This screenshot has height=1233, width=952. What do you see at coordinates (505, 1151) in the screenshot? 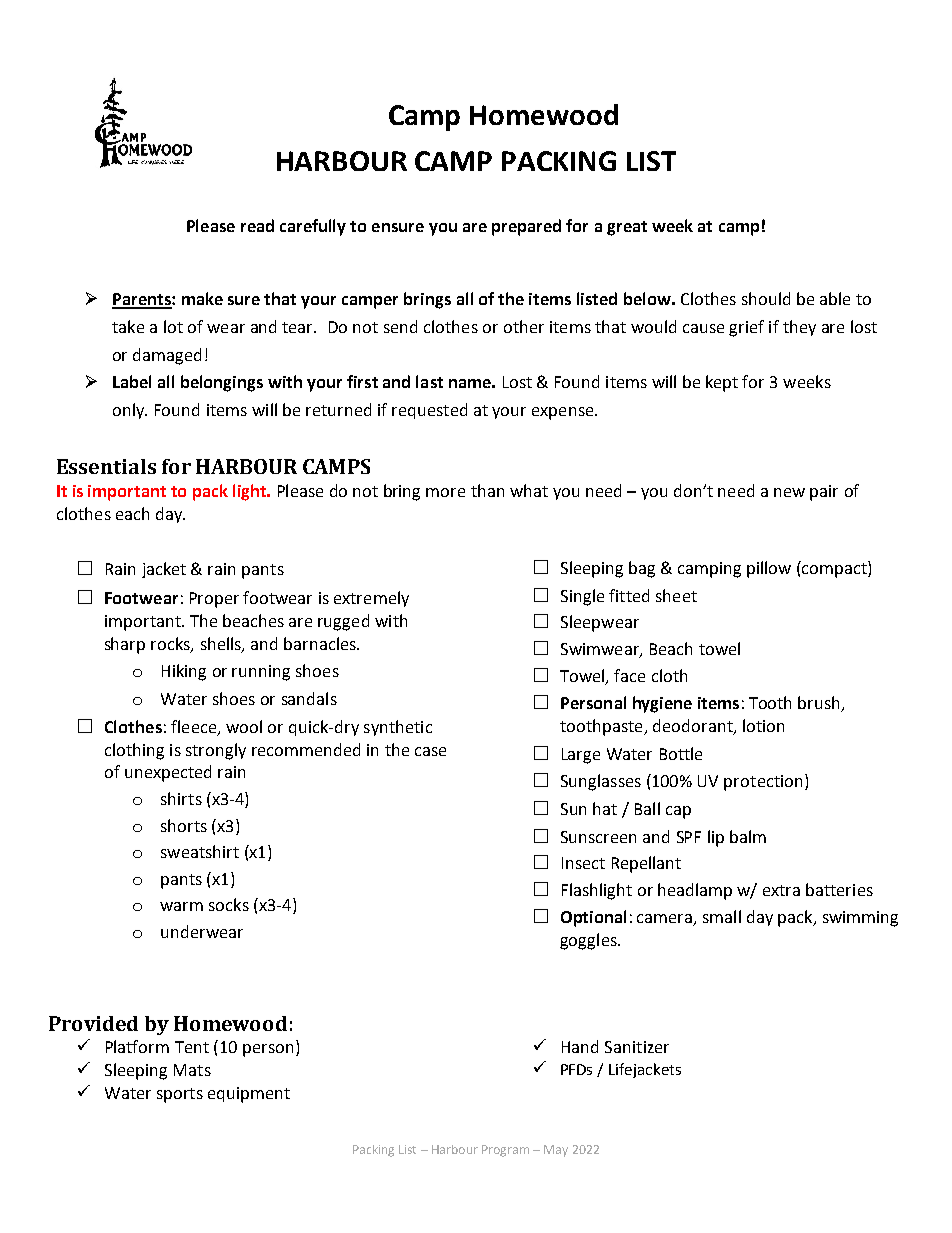
I see `Program` at bounding box center [505, 1151].
